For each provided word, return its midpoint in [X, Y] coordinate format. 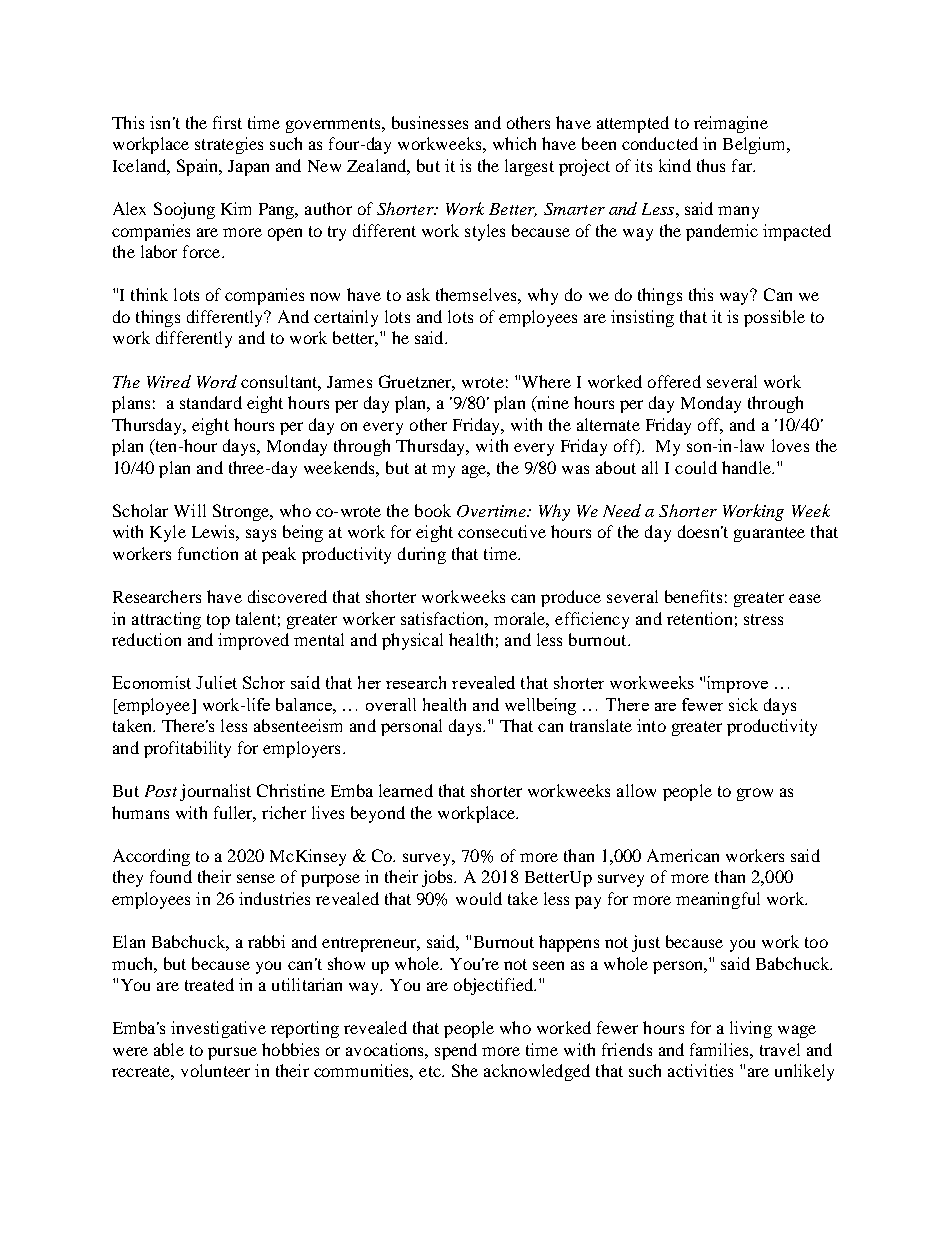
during [422, 555]
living [751, 1029]
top [218, 621]
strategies [229, 145]
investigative [218, 1029]
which [514, 143]
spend [456, 1051]
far [743, 165]
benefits [693, 596]
